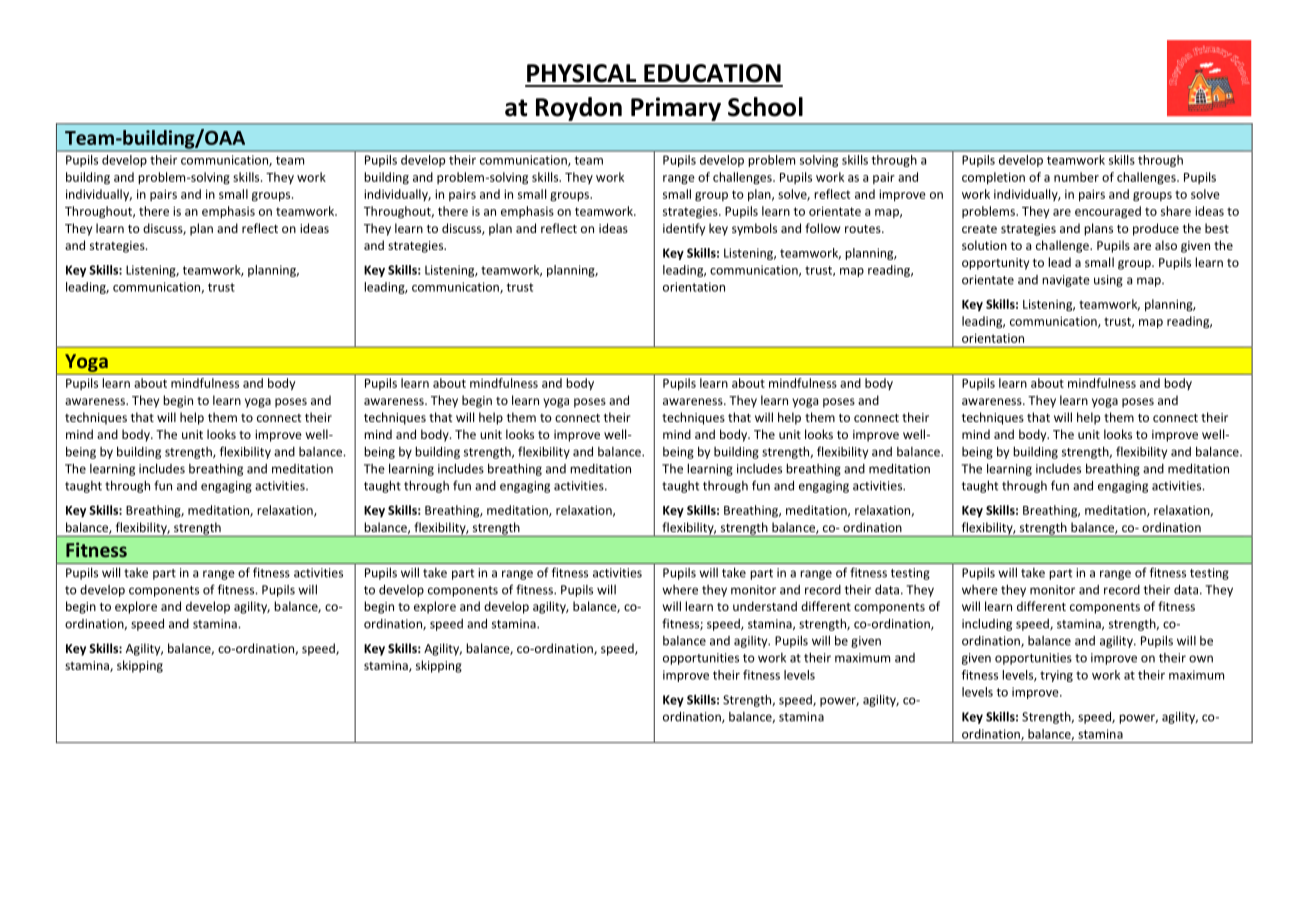  What do you see at coordinates (993, 178) in the screenshot?
I see `completion` at bounding box center [993, 178].
